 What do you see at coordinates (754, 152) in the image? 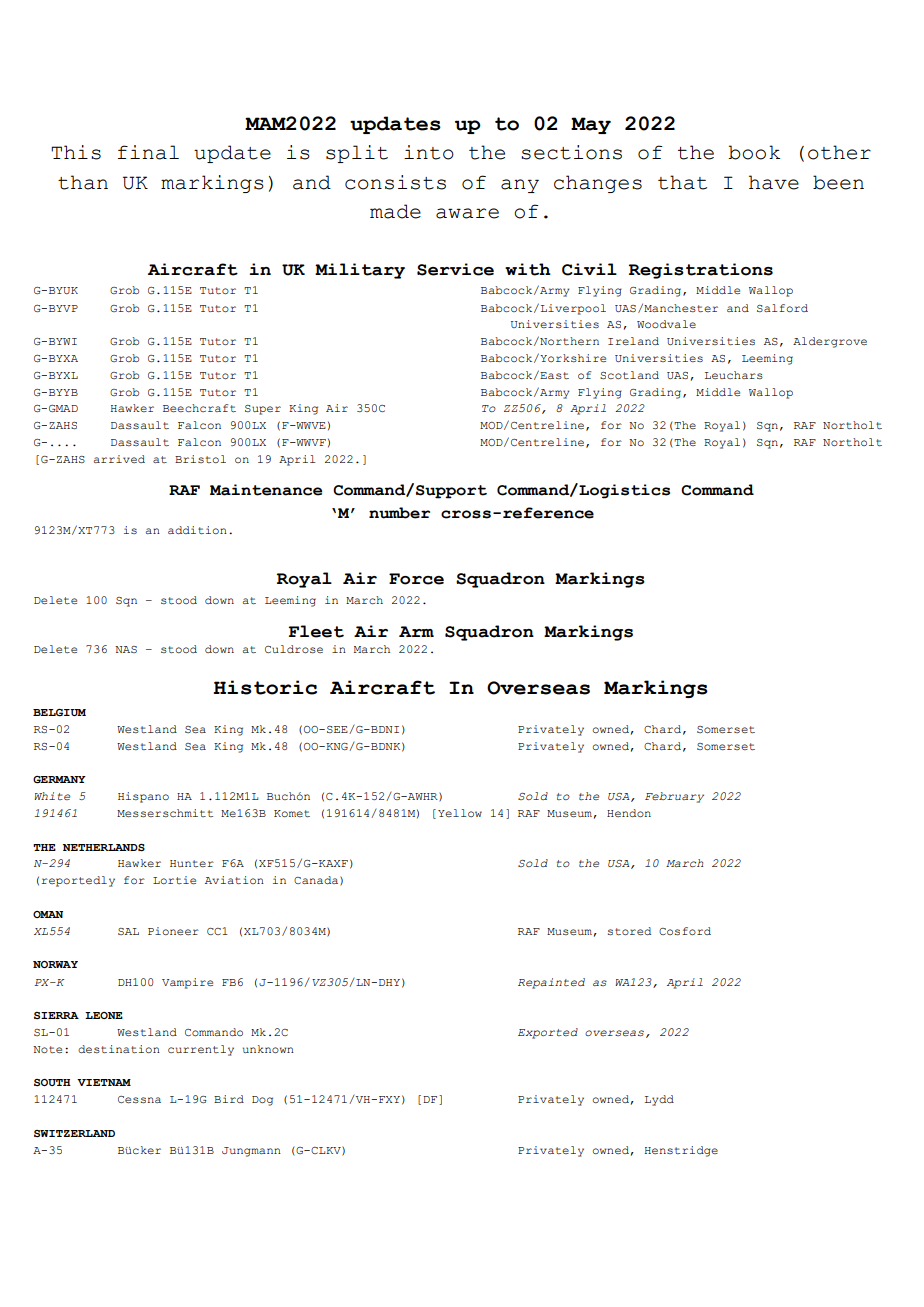
I see `book` at bounding box center [754, 152].
